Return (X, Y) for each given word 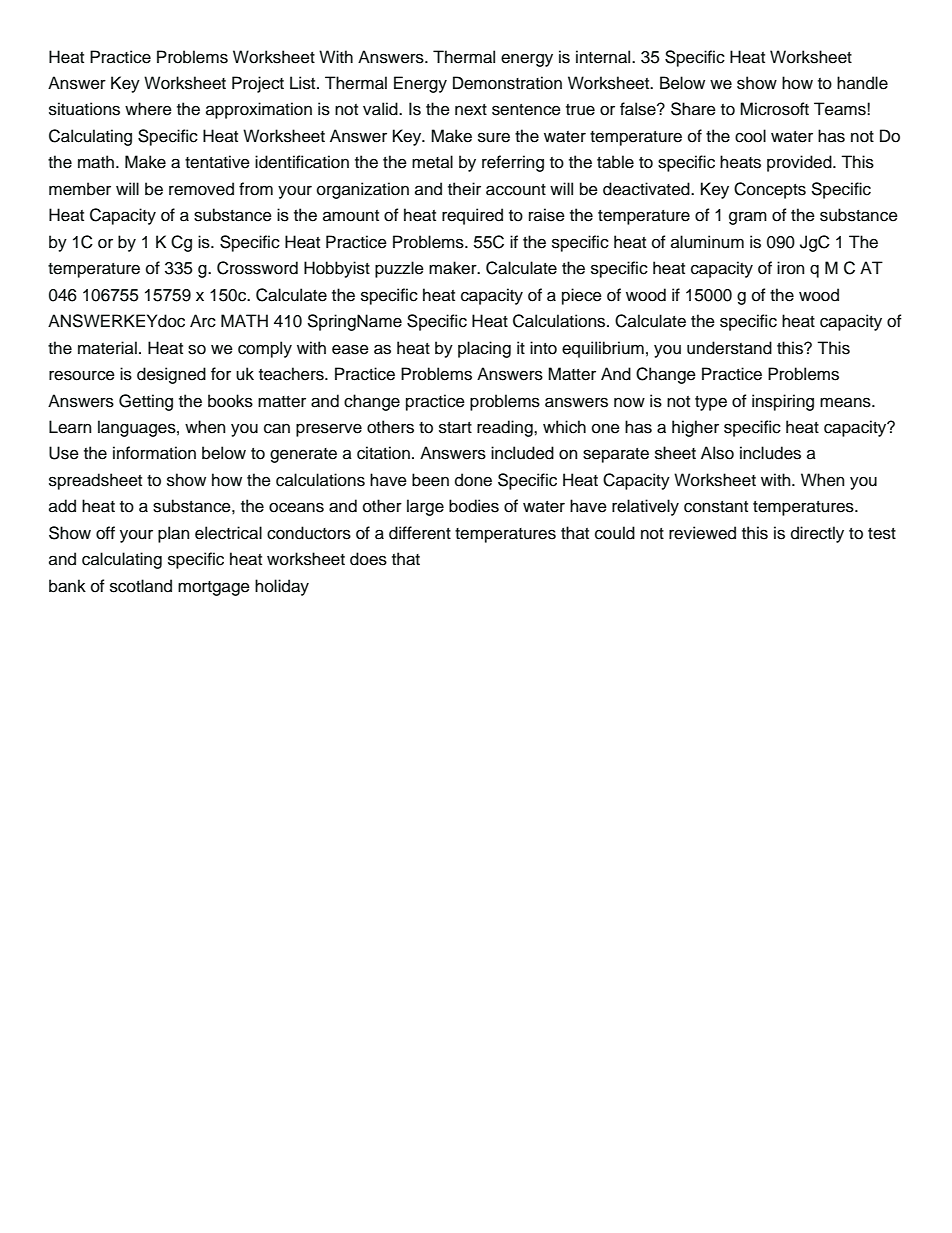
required (472, 216)
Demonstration (507, 83)
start (455, 428)
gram (748, 218)
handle (862, 83)
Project (258, 84)
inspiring (783, 402)
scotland (141, 586)
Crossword (257, 268)
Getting (146, 402)
